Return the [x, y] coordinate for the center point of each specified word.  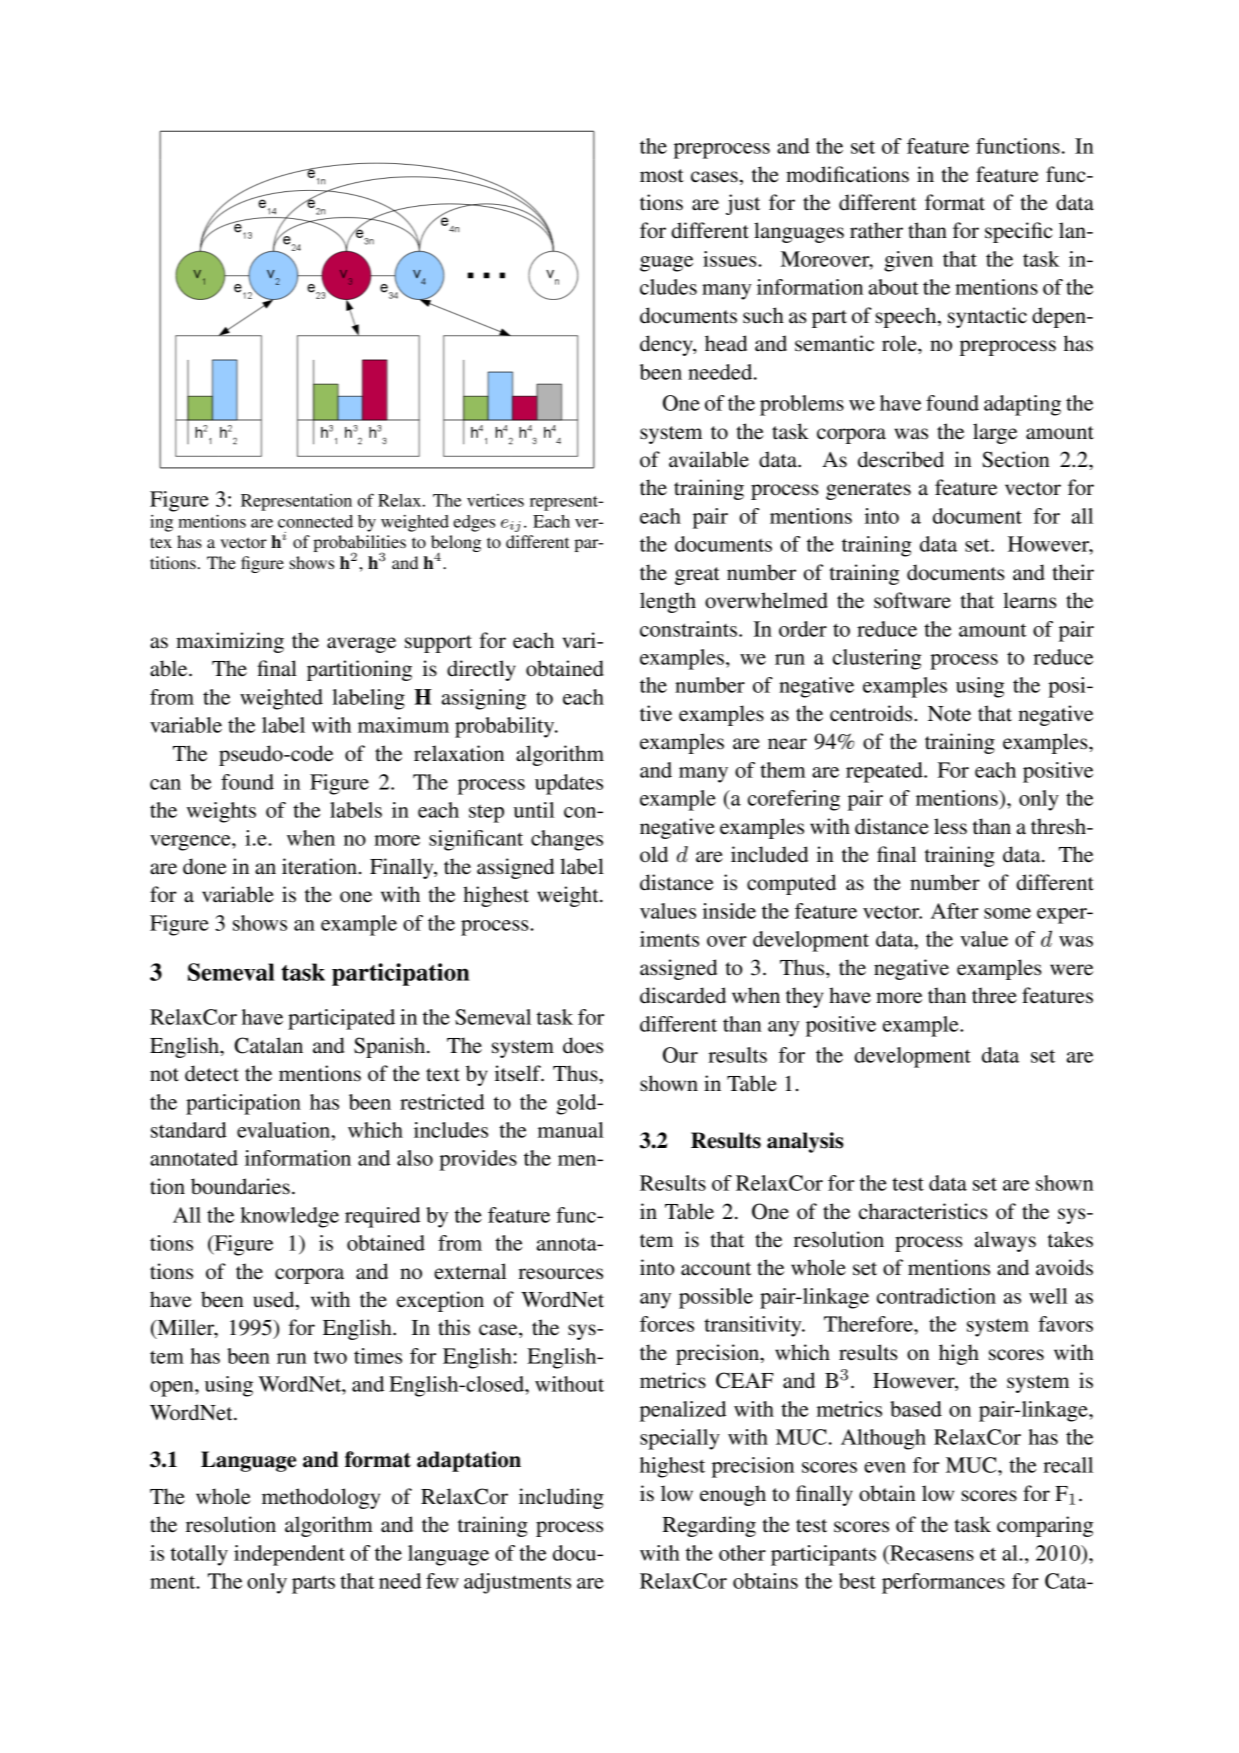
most [662, 176]
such [763, 315]
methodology [321, 1498]
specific [1019, 232]
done [205, 866]
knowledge [289, 1217]
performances [943, 1583]
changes [567, 840]
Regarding [709, 1526]
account [716, 1269]
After [955, 911]
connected [315, 521]
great [697, 576]
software [912, 600]
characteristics [923, 1211]
